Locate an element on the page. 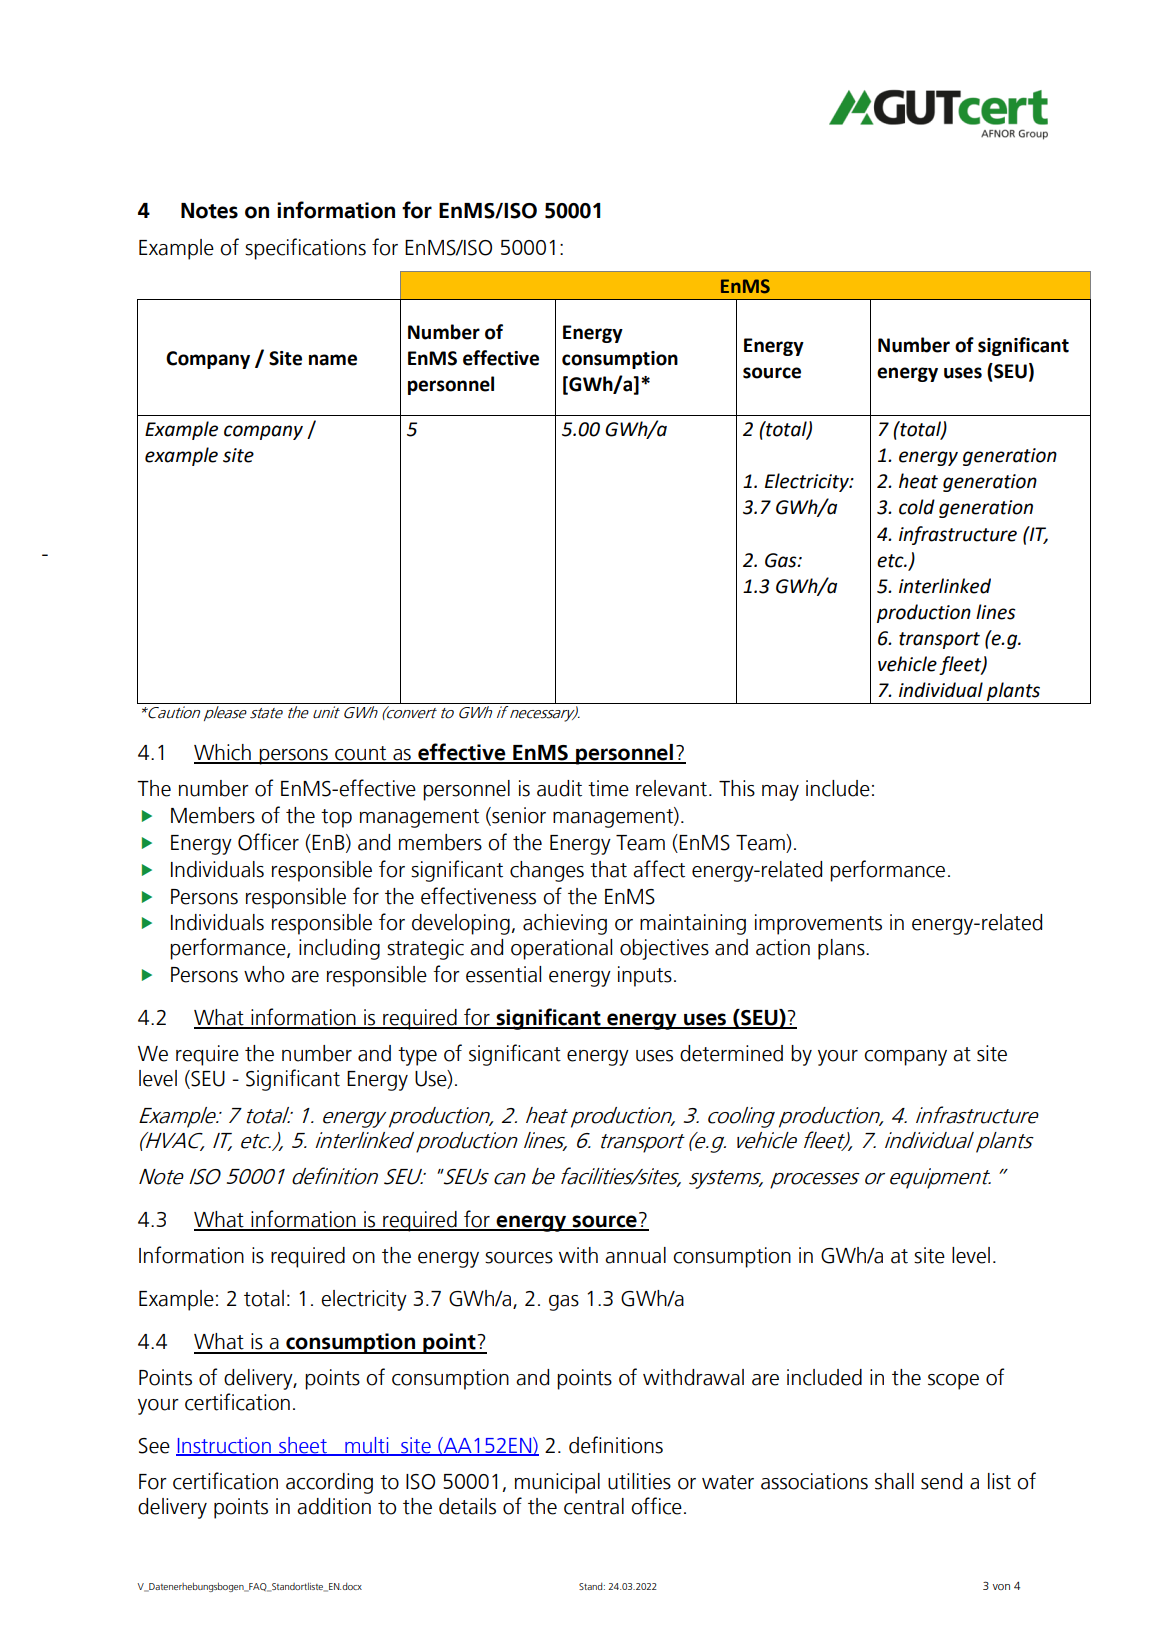  shall is located at coordinates (894, 1481).
